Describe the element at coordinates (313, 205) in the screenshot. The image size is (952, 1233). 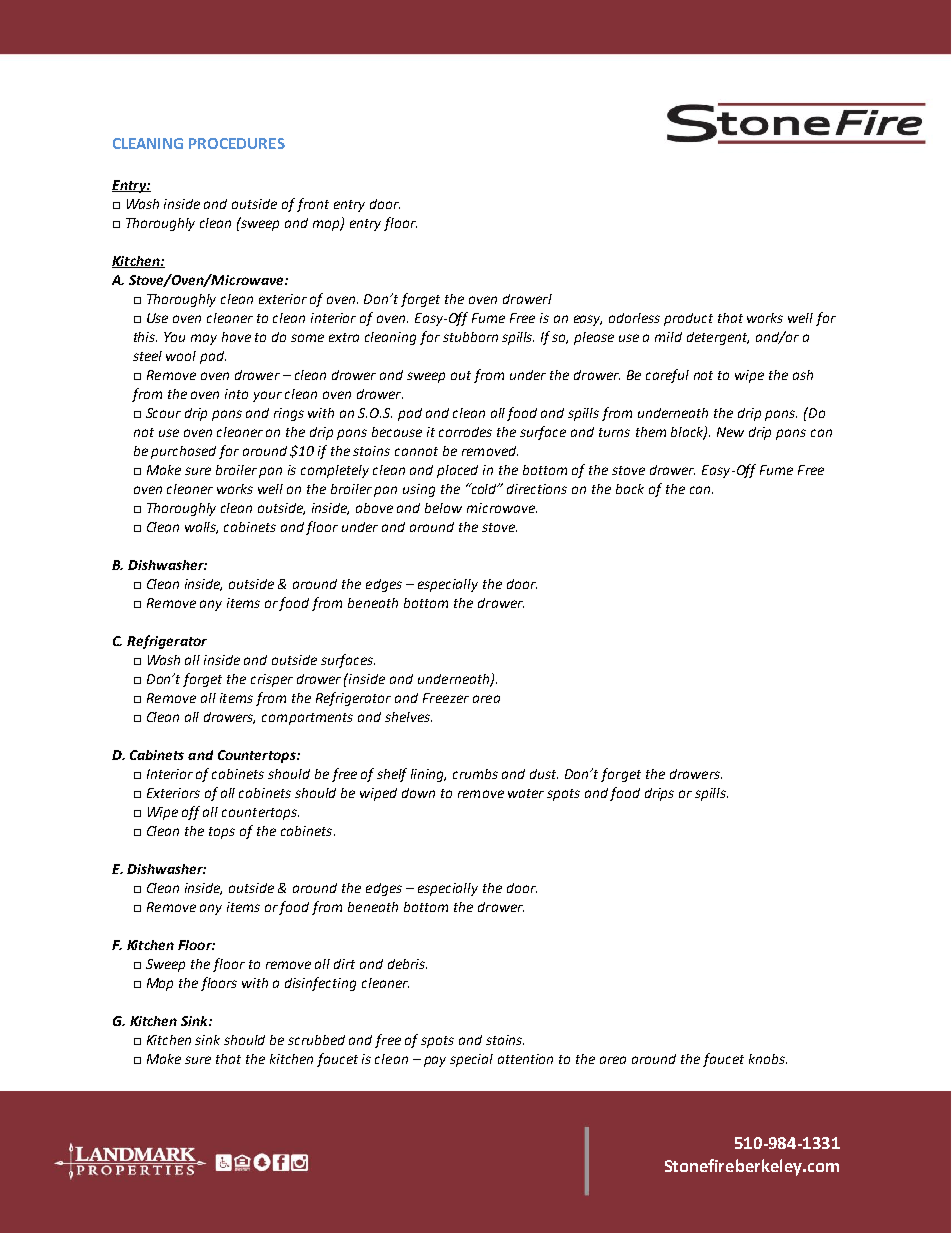
I see `front` at that location.
